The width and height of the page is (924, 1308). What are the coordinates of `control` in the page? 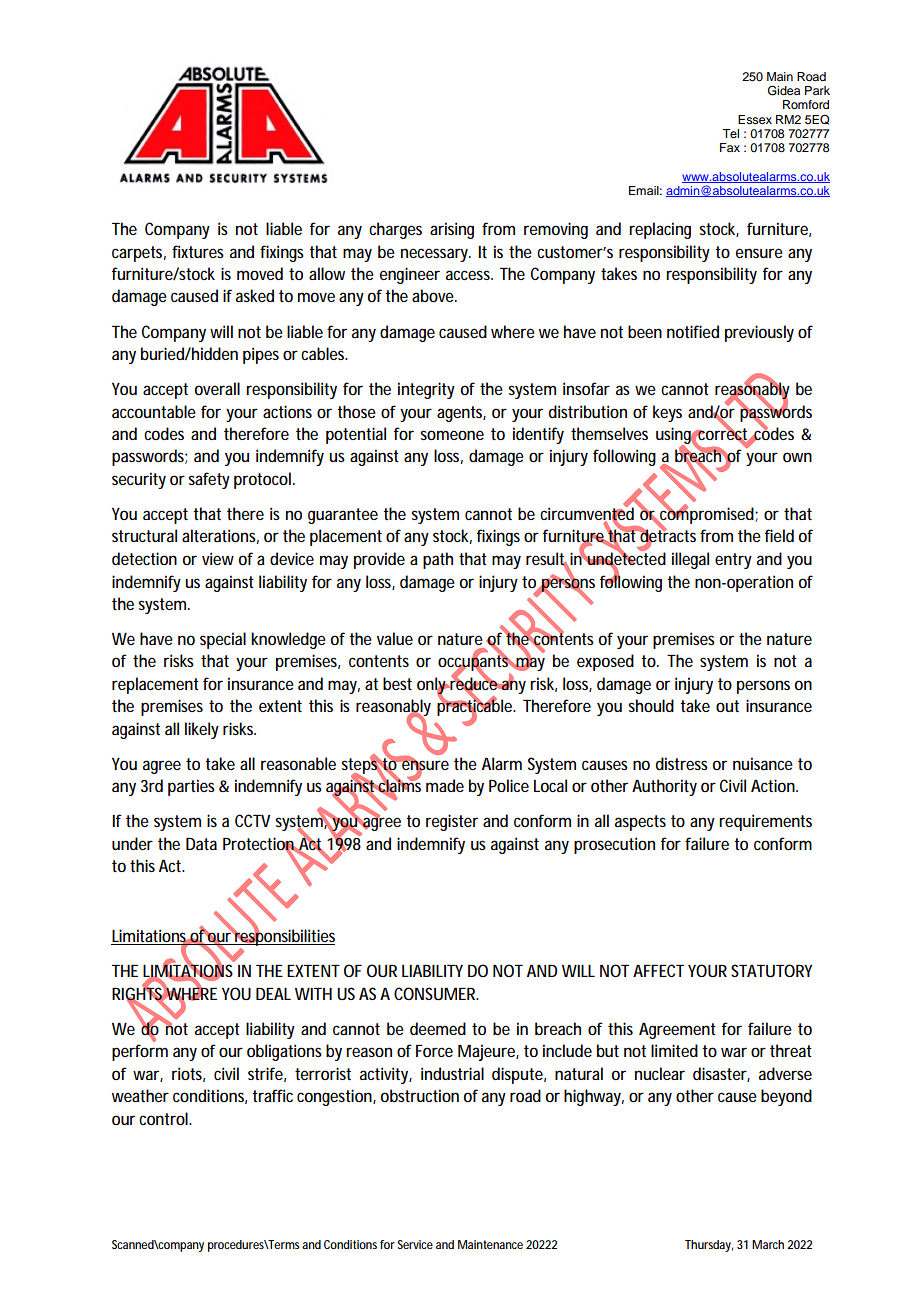 It's located at (164, 1118).
